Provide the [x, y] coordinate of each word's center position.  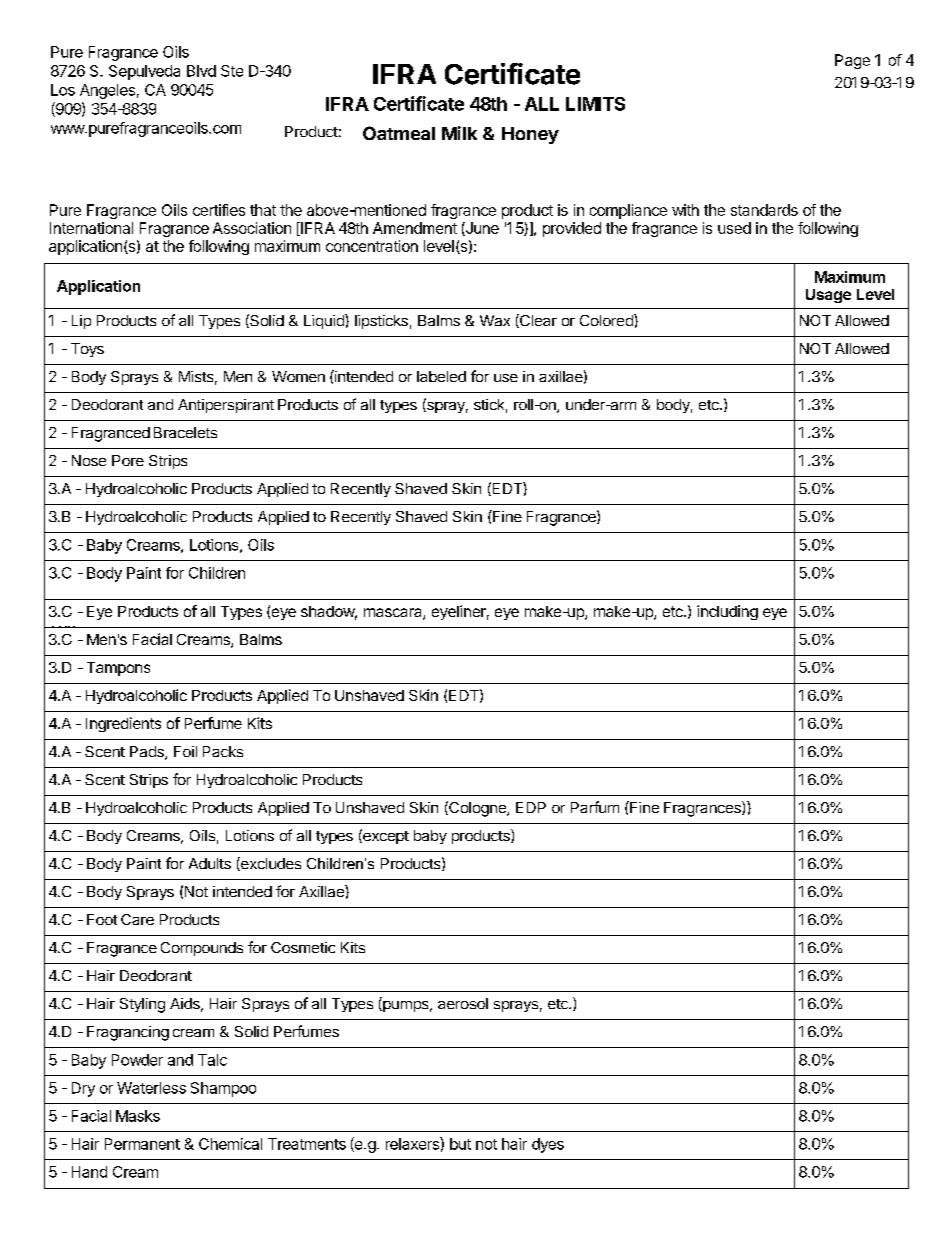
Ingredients [123, 724]
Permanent [142, 1144]
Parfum [595, 807]
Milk [459, 133]
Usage [828, 296]
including [727, 612]
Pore [128, 460]
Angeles [107, 91]
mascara [394, 614]
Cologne [477, 809]
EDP [531, 807]
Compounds [202, 949]
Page [852, 61]
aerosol [463, 1003]
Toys [87, 350]
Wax [495, 320]
